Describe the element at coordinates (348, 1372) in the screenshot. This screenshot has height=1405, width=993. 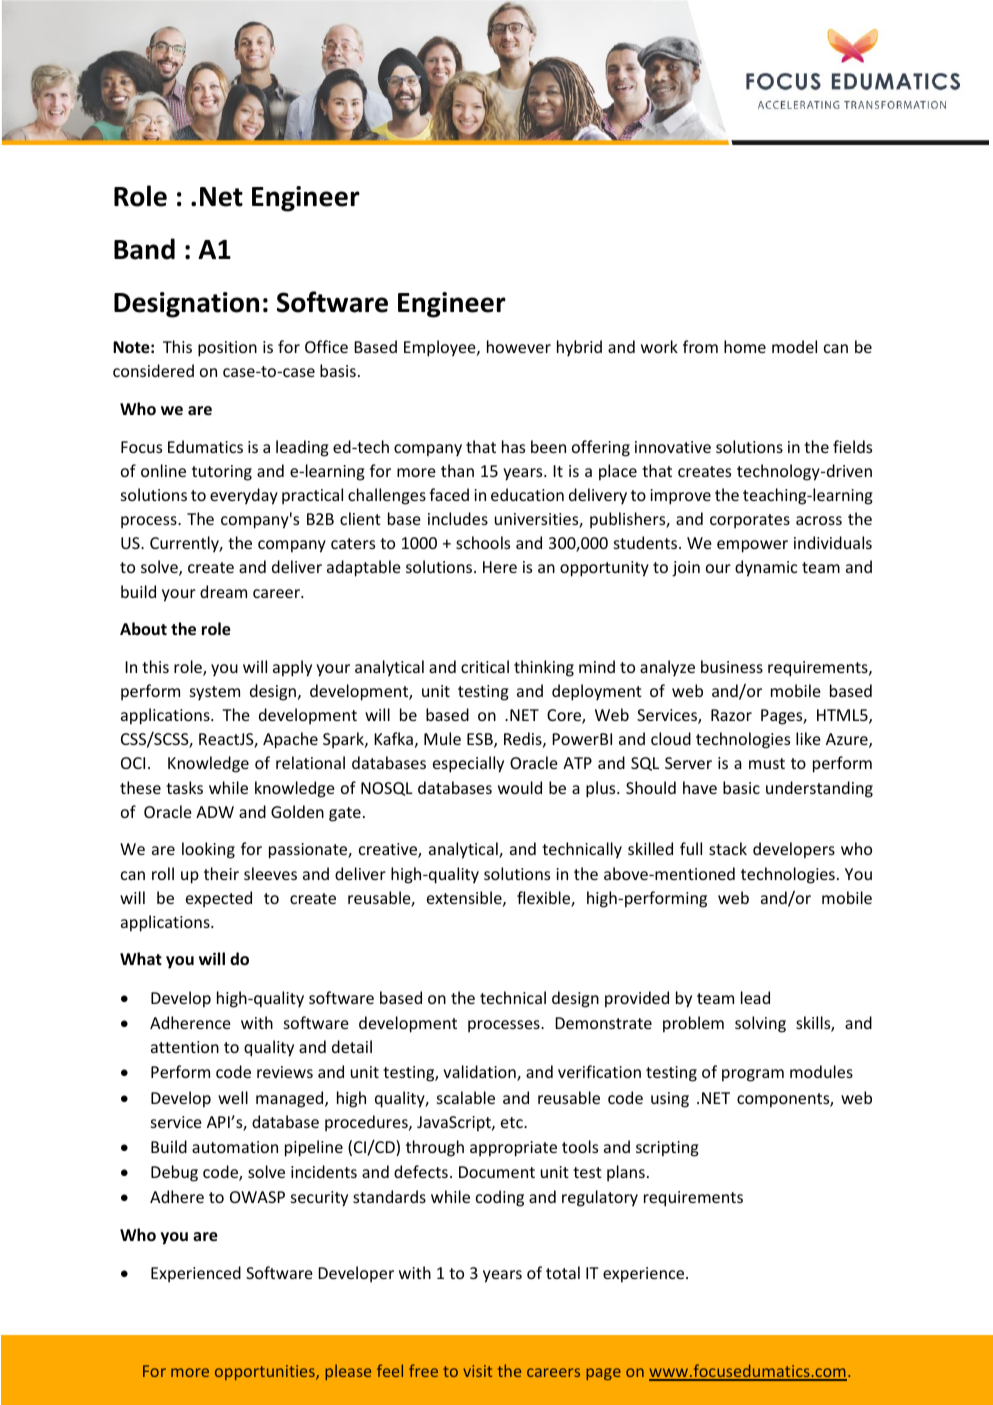
I see `please` at that location.
